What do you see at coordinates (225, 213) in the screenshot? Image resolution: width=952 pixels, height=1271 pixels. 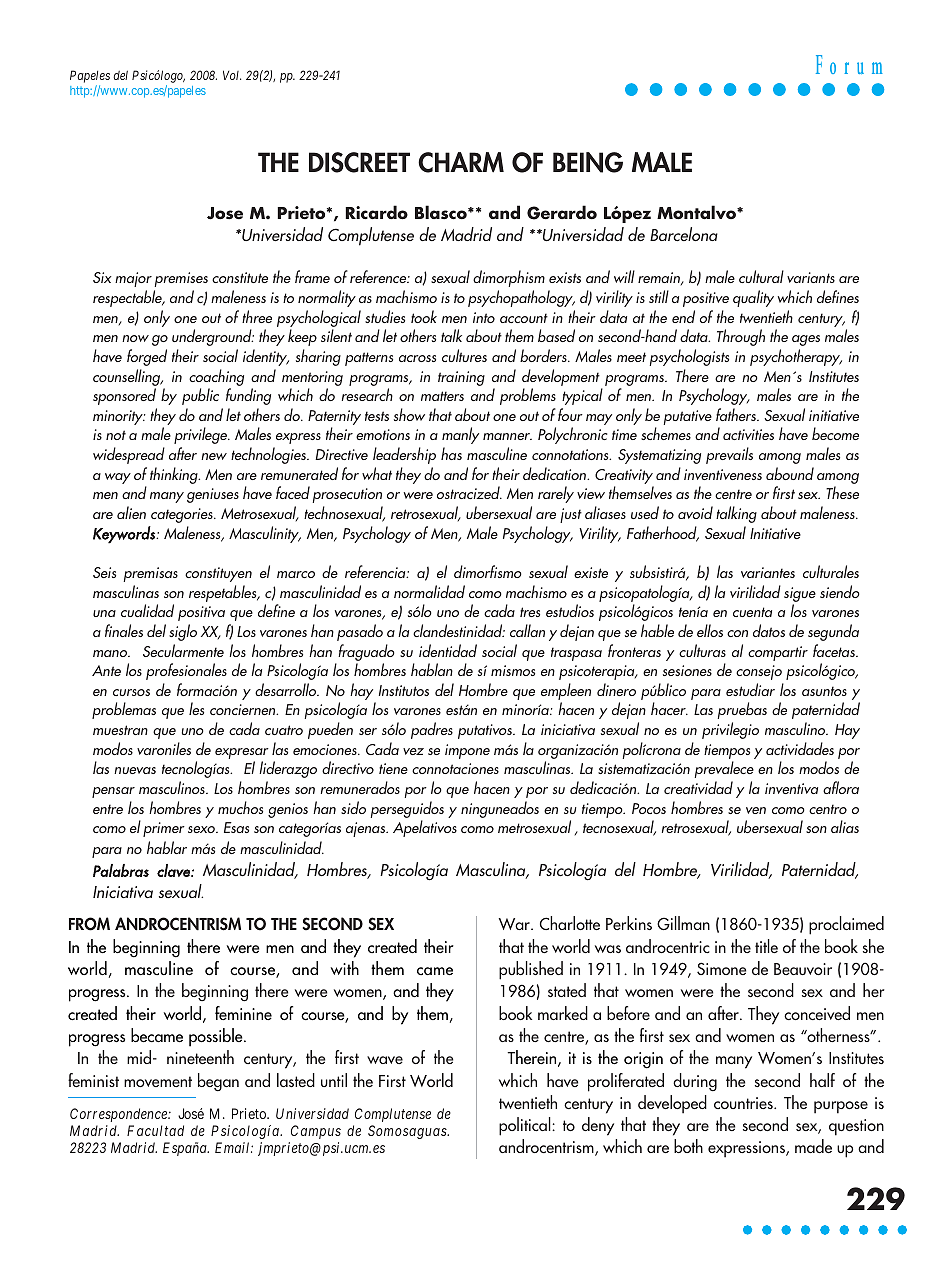 I see `Jose` at bounding box center [225, 213].
